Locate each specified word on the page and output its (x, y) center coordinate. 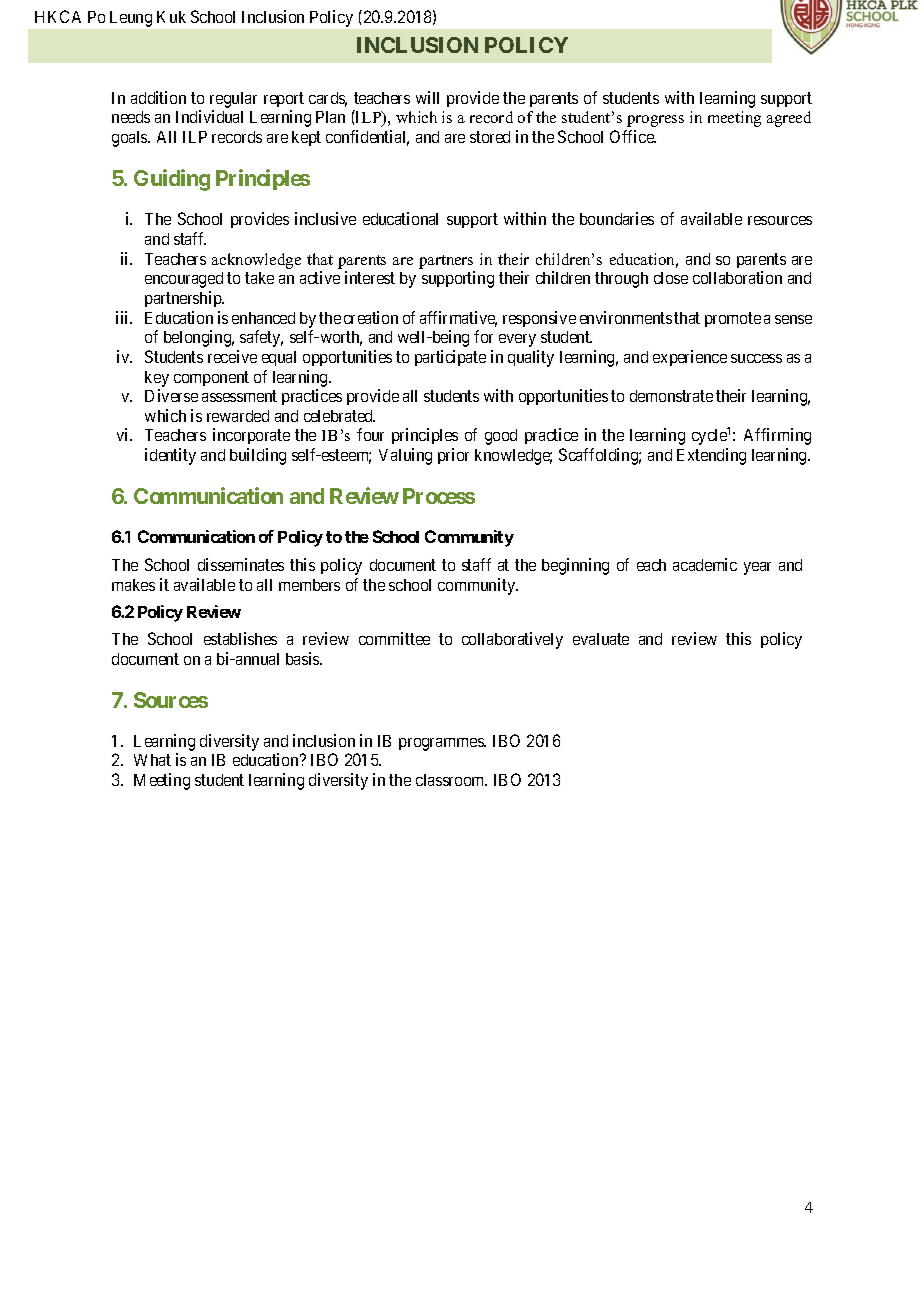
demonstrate (671, 396)
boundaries (617, 218)
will (427, 97)
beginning (575, 566)
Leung (131, 19)
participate (450, 358)
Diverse (171, 395)
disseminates (241, 564)
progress (655, 121)
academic (705, 564)
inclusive (325, 218)
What (152, 760)
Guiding (172, 180)
